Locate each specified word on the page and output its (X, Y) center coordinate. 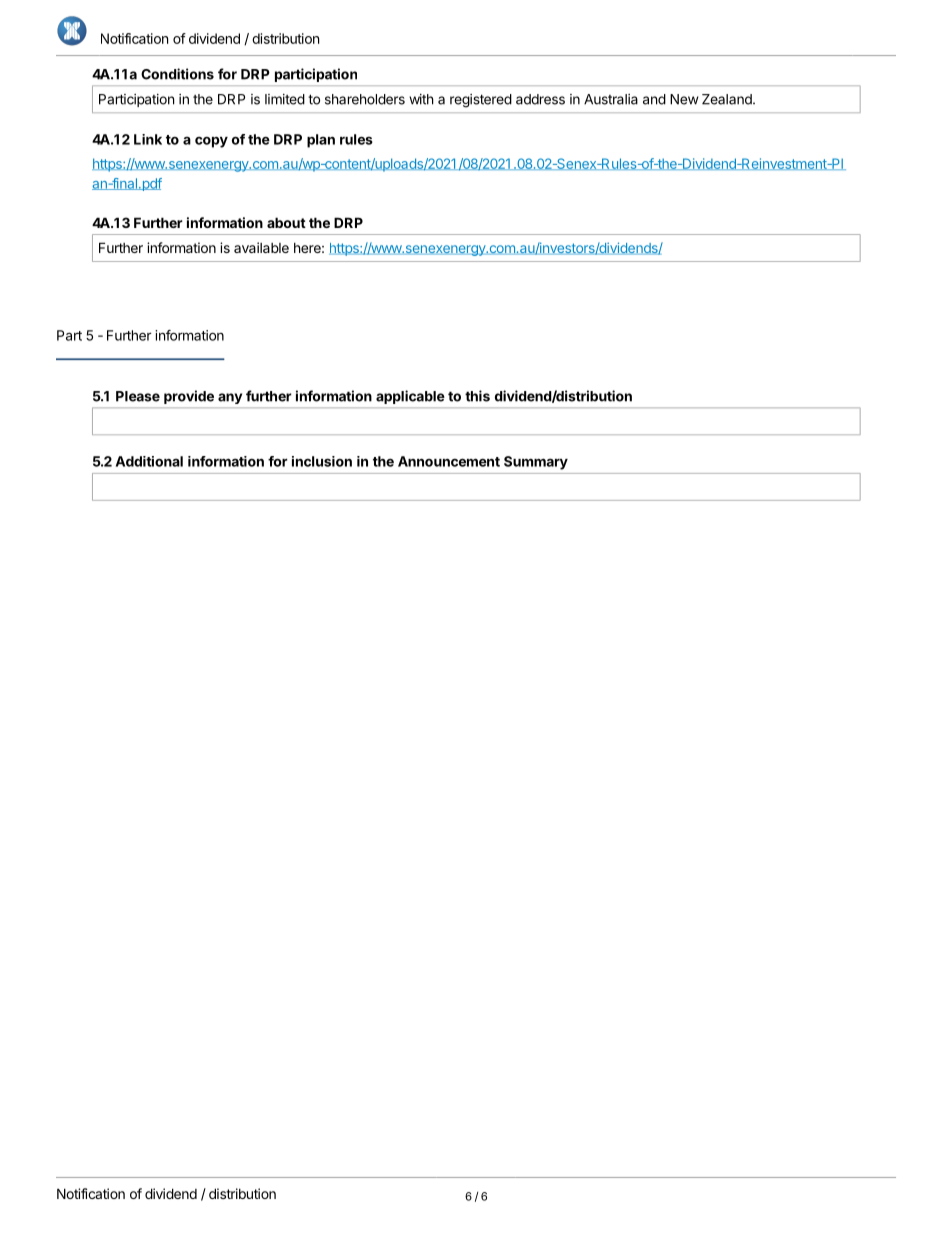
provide (189, 397)
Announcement (449, 461)
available (261, 247)
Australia (611, 99)
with (421, 99)
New (684, 99)
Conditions (177, 74)
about (286, 222)
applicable (410, 397)
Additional (149, 461)
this (477, 396)
